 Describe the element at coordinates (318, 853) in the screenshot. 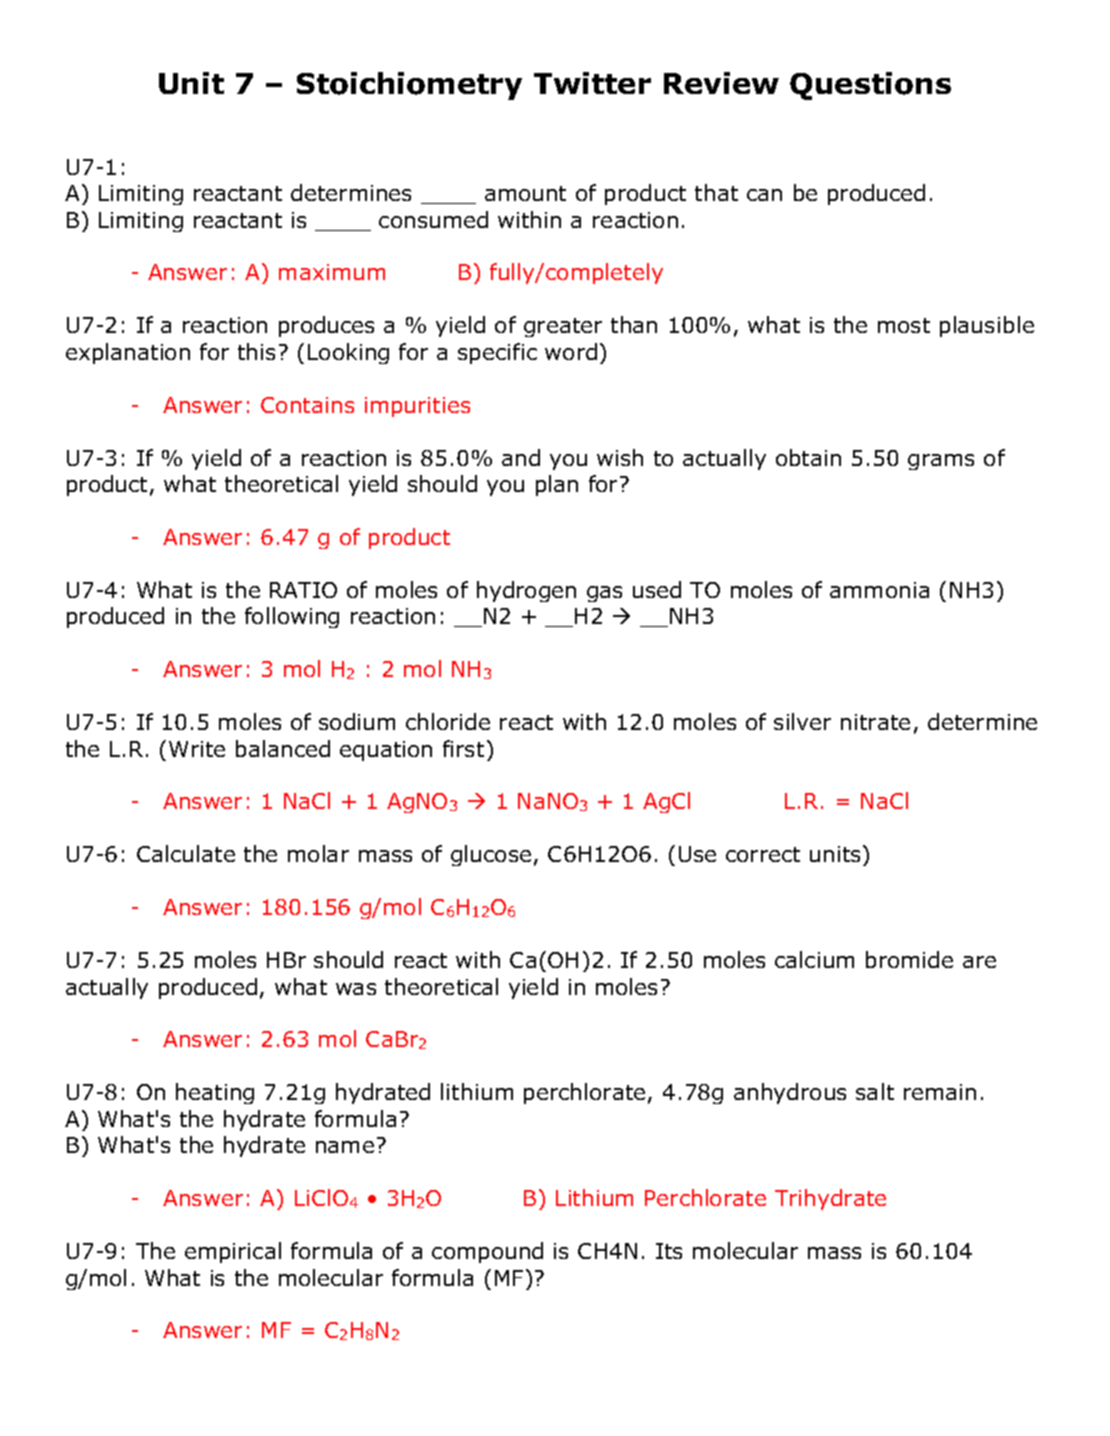

I see `molar` at that location.
